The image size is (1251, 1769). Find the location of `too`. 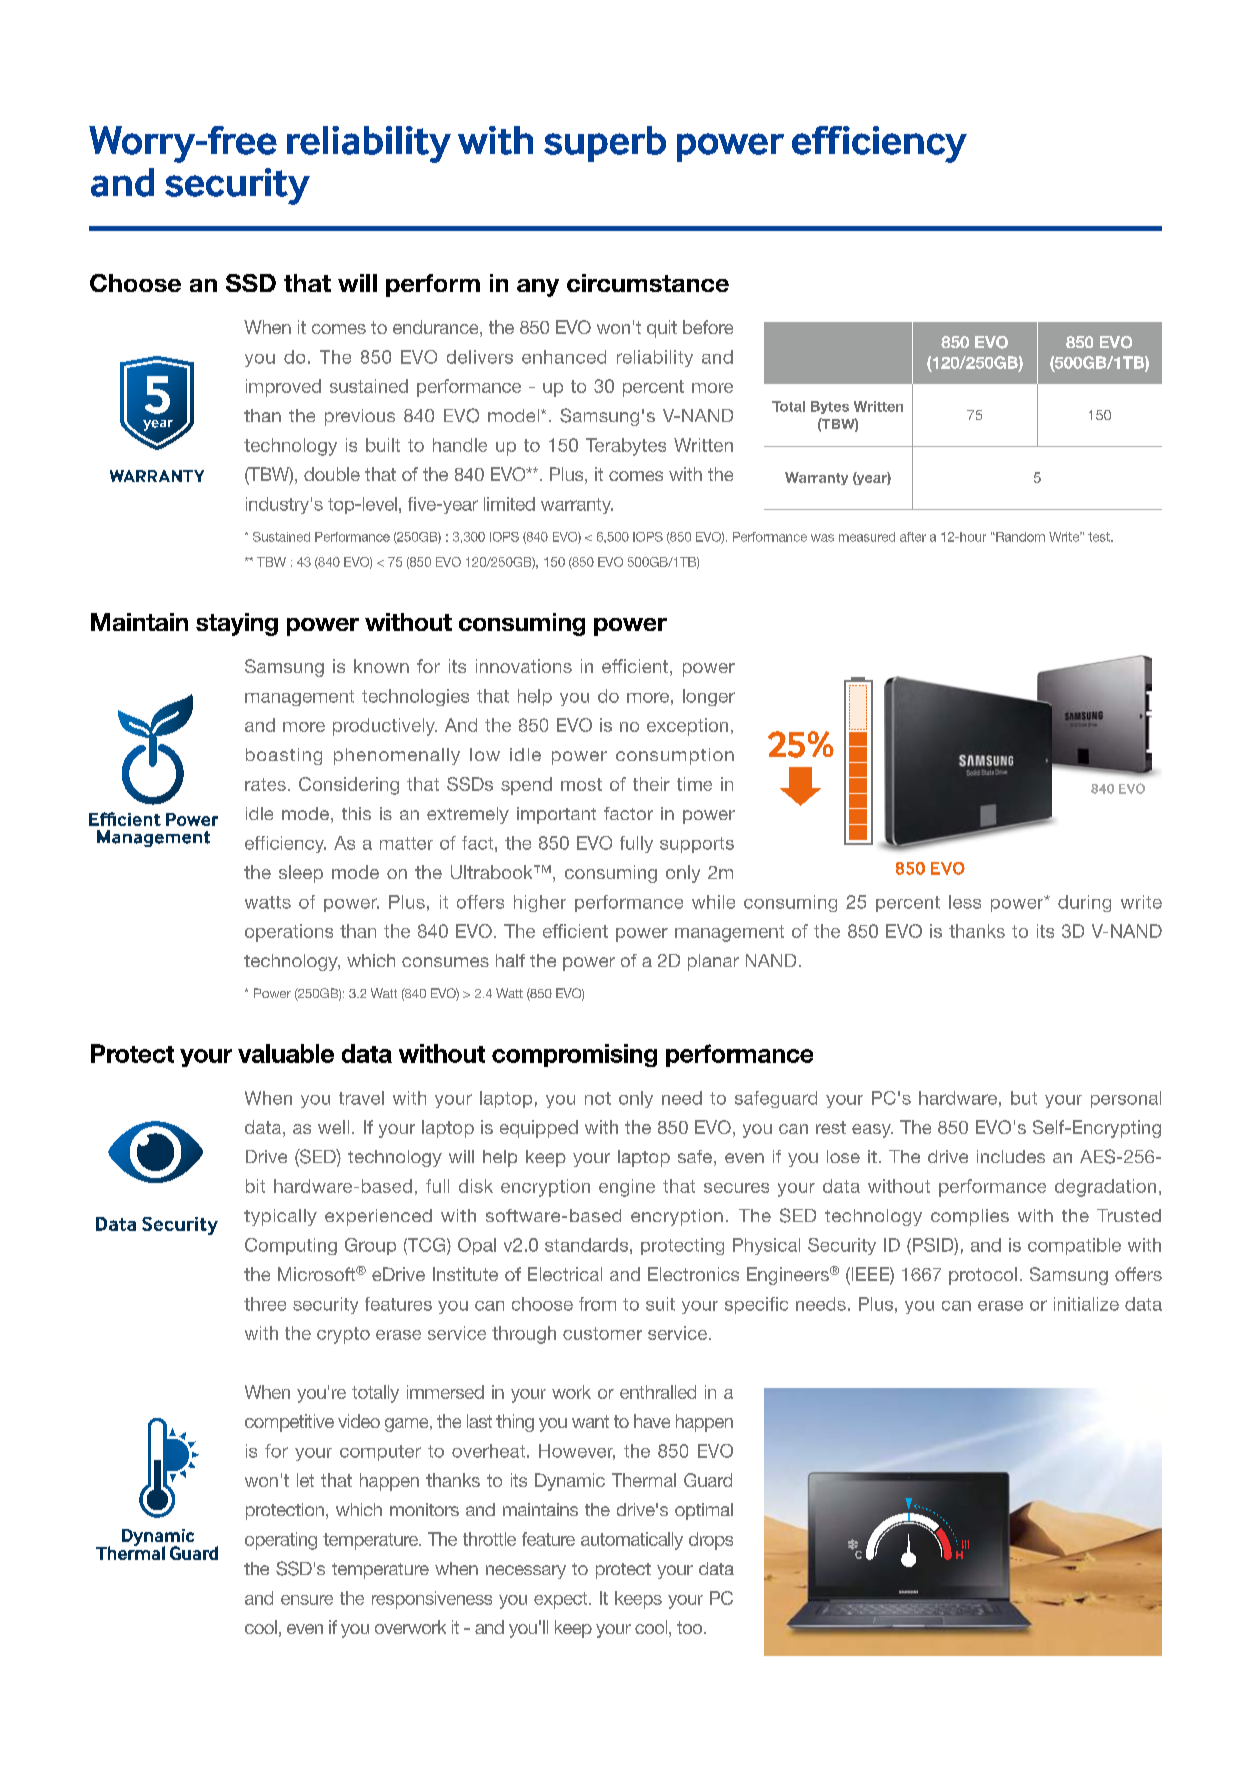

too is located at coordinates (691, 1627).
